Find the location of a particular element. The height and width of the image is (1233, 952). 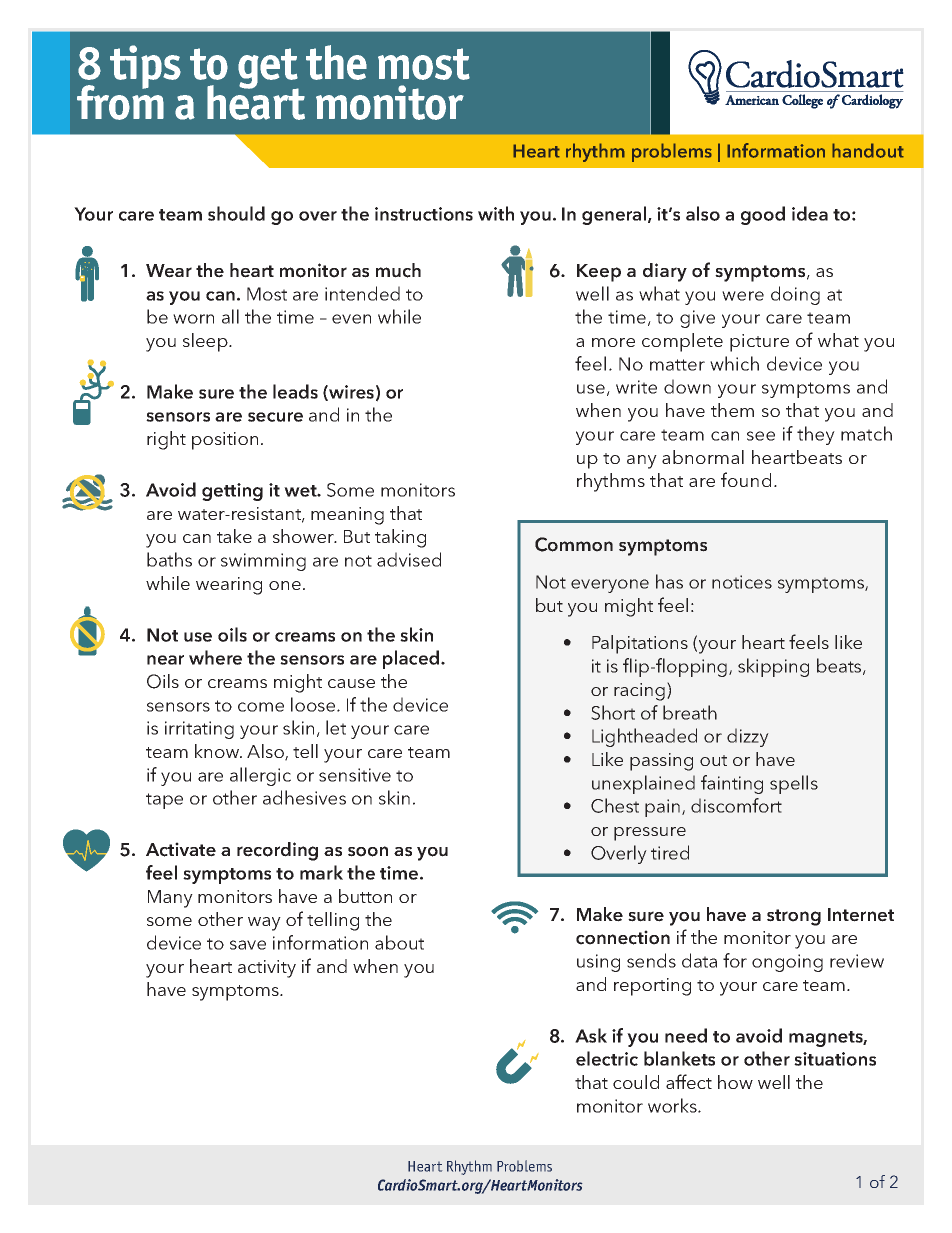

Short is located at coordinates (613, 712).
